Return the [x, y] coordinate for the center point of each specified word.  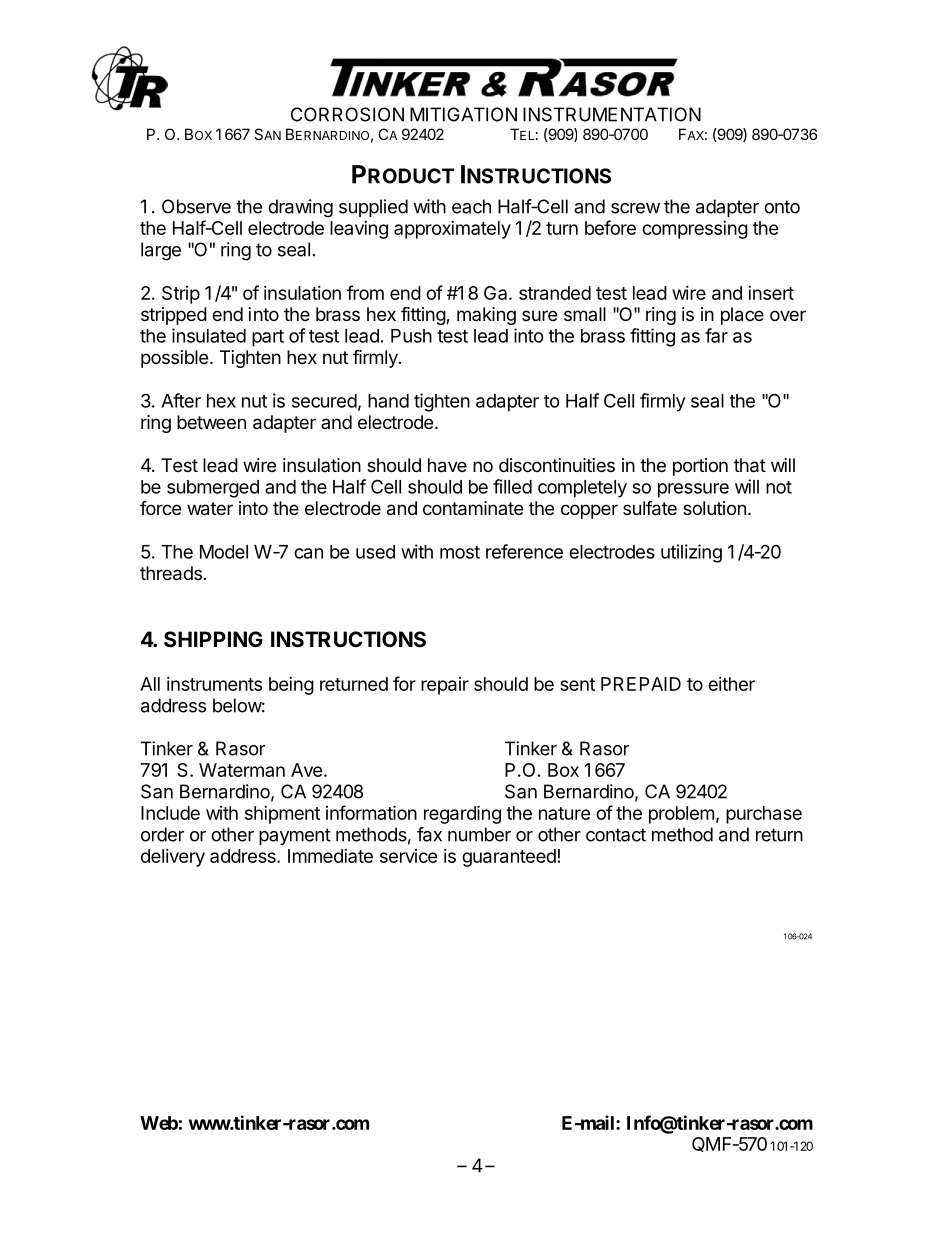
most [460, 552]
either [731, 684]
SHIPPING [213, 639]
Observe [196, 206]
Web [159, 1123]
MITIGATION [463, 114]
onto [782, 207]
